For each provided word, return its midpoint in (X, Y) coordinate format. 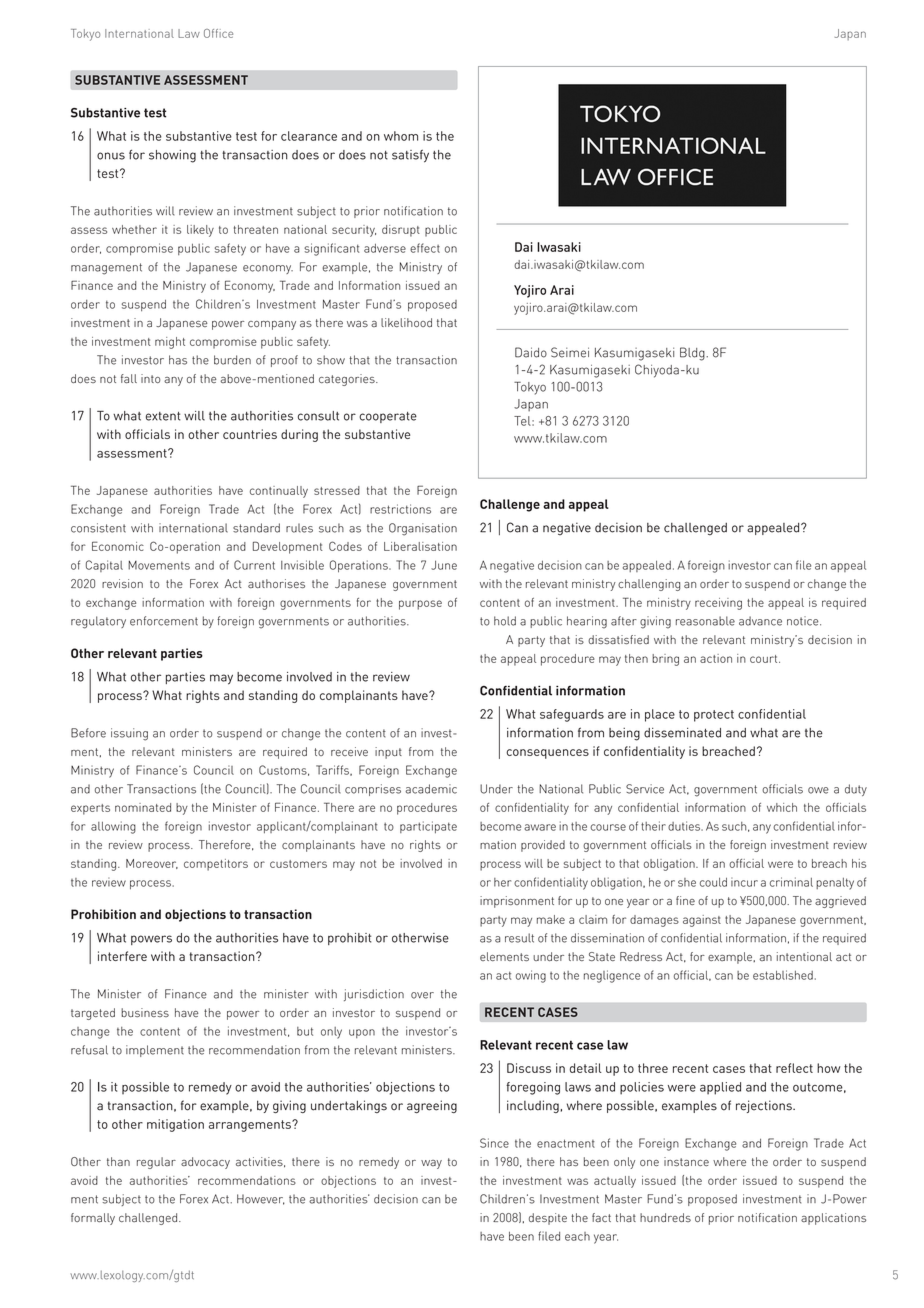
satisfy (410, 156)
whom (401, 136)
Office (218, 33)
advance (760, 621)
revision (122, 583)
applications (833, 1219)
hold (505, 621)
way (431, 1164)
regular (156, 1163)
